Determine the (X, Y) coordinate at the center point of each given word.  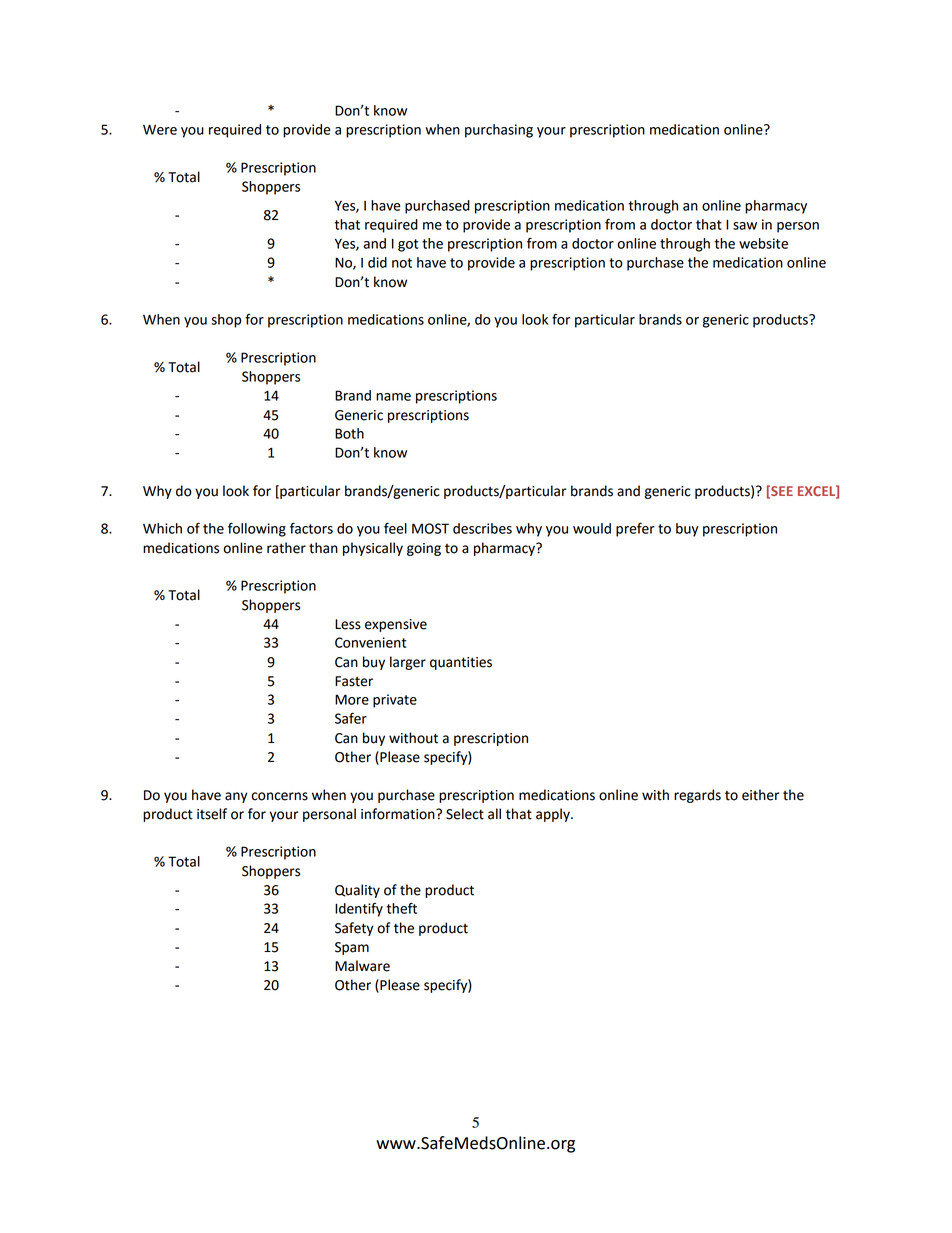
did (377, 262)
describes (482, 528)
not (402, 263)
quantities (461, 663)
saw (745, 226)
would (592, 528)
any (236, 797)
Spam (352, 948)
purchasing (499, 131)
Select (465, 814)
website (763, 243)
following (257, 529)
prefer (635, 529)
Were (160, 129)
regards (697, 796)
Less (348, 624)
